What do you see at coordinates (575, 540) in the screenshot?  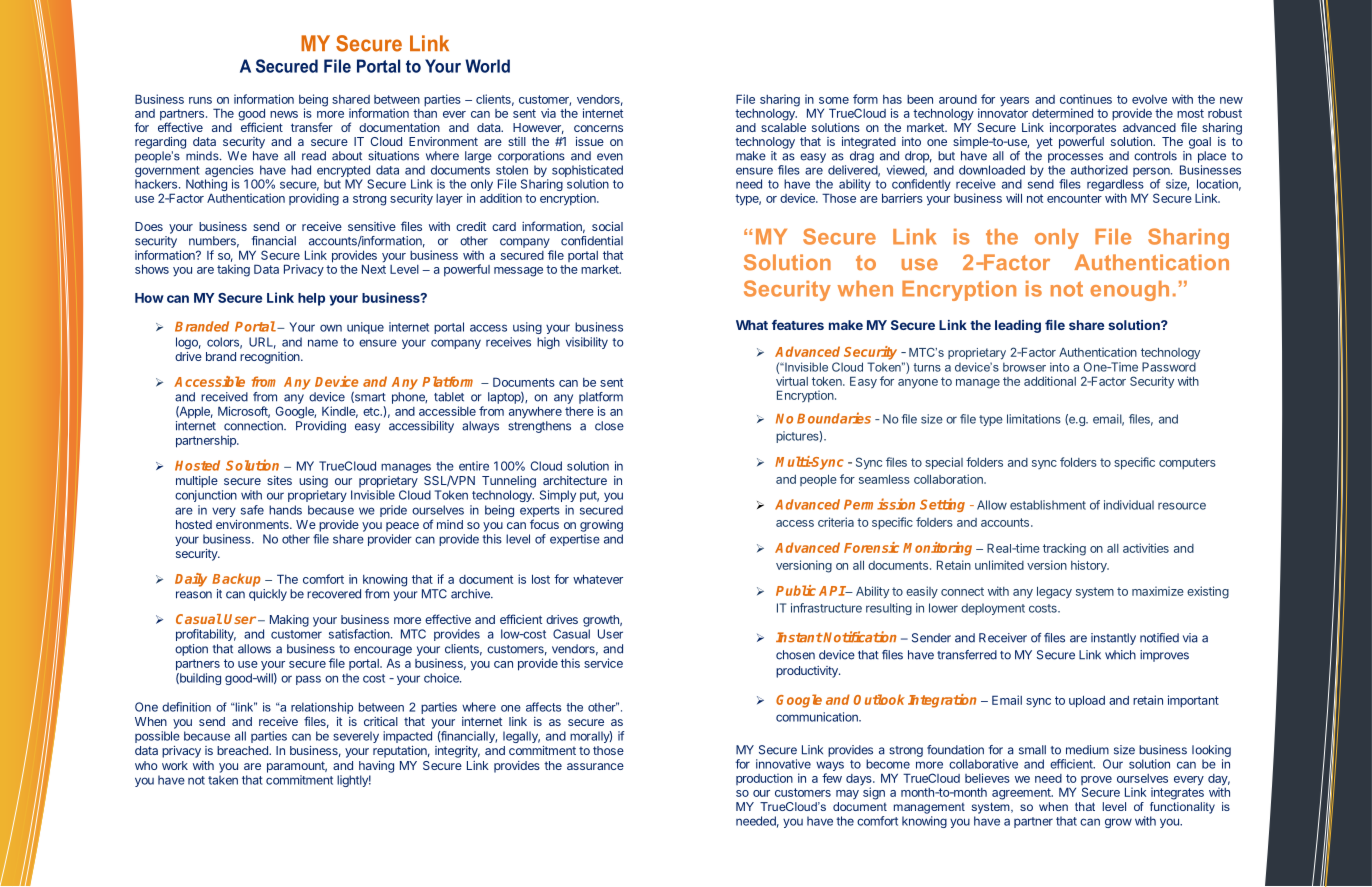 I see `expertise` at bounding box center [575, 540].
